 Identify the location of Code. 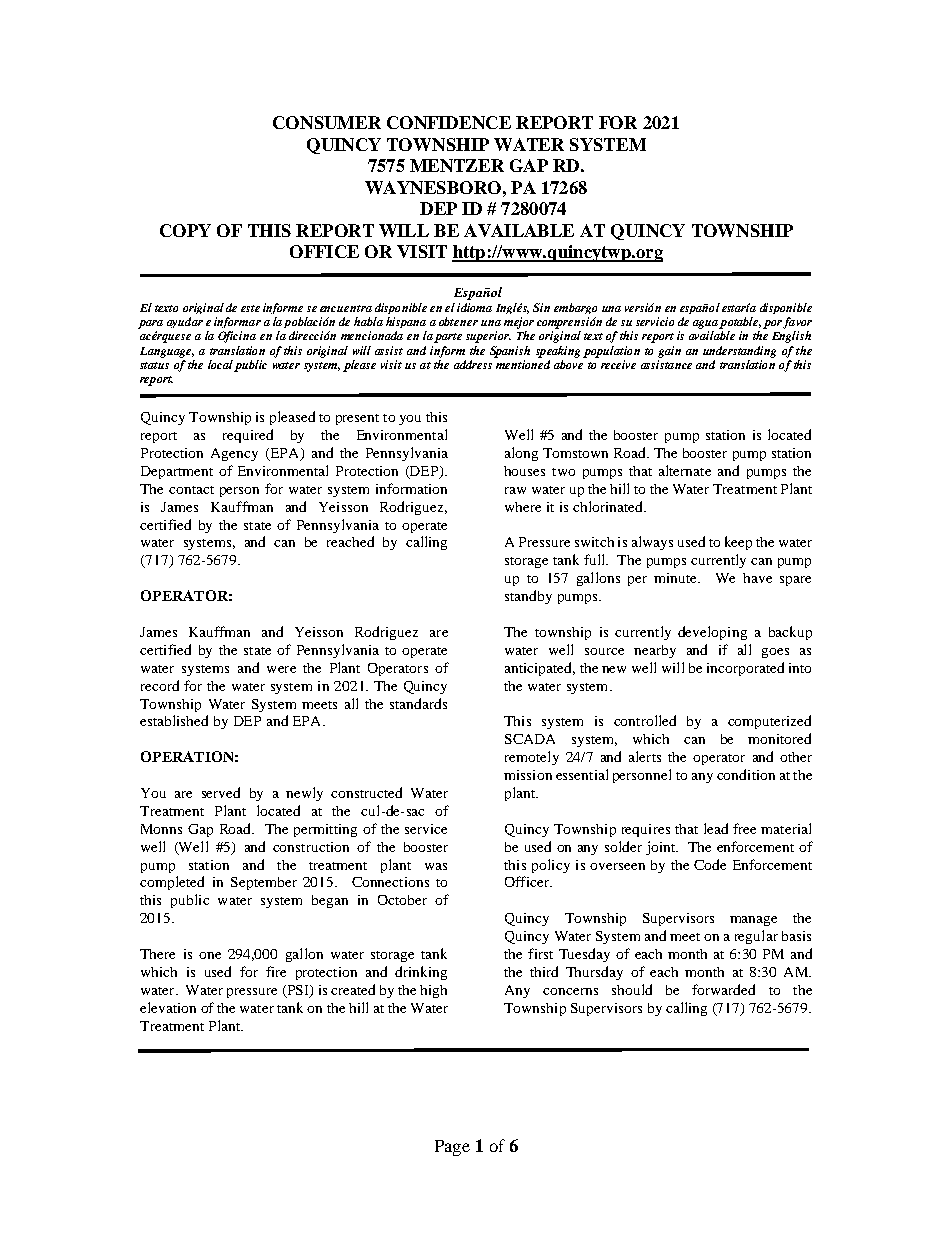
(710, 864).
